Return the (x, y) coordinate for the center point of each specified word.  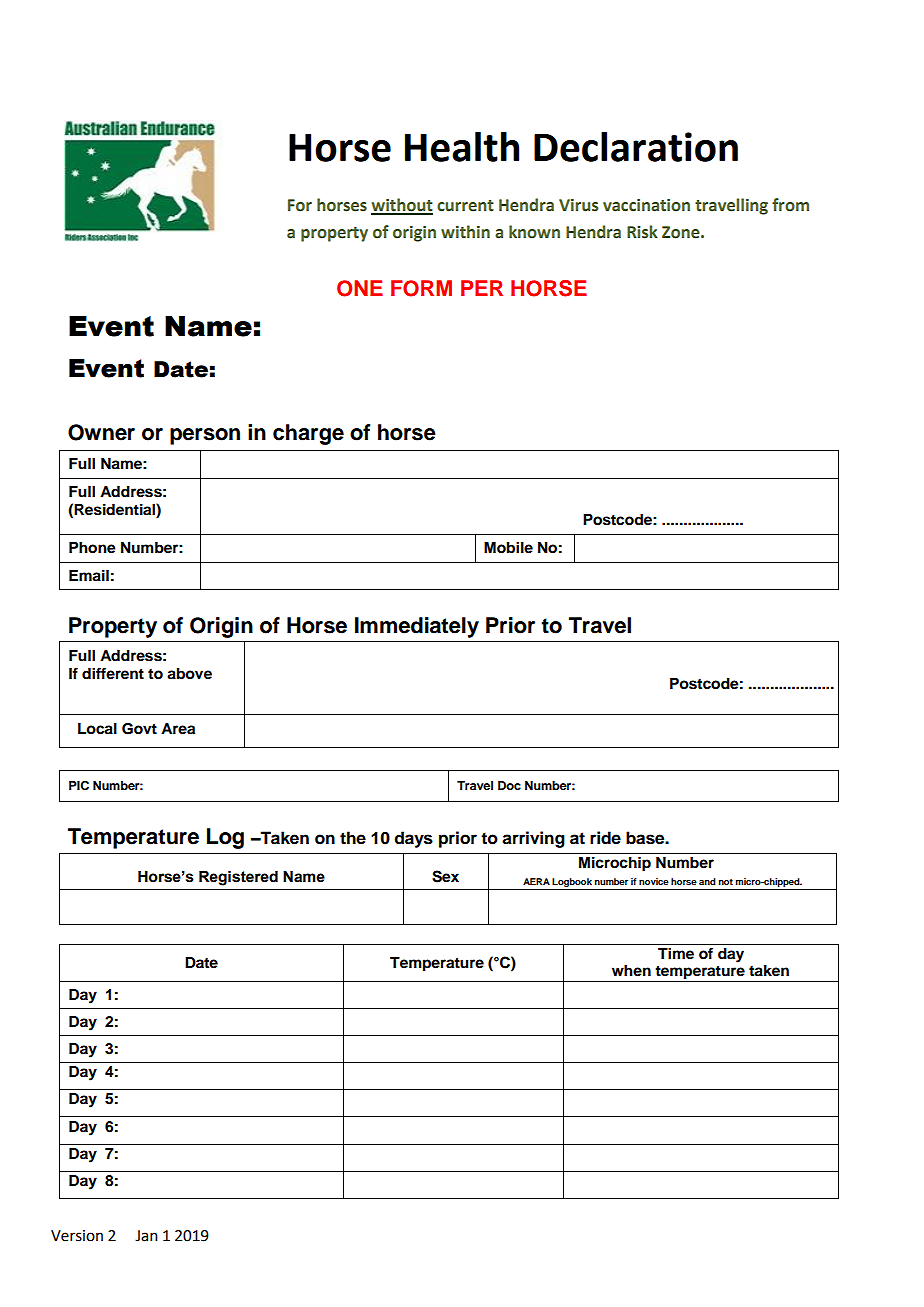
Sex (445, 876)
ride (605, 838)
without (402, 206)
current (465, 206)
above (189, 674)
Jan (146, 1236)
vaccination (646, 205)
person (205, 436)
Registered (238, 878)
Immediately (417, 627)
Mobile (508, 547)
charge (308, 434)
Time (676, 953)
